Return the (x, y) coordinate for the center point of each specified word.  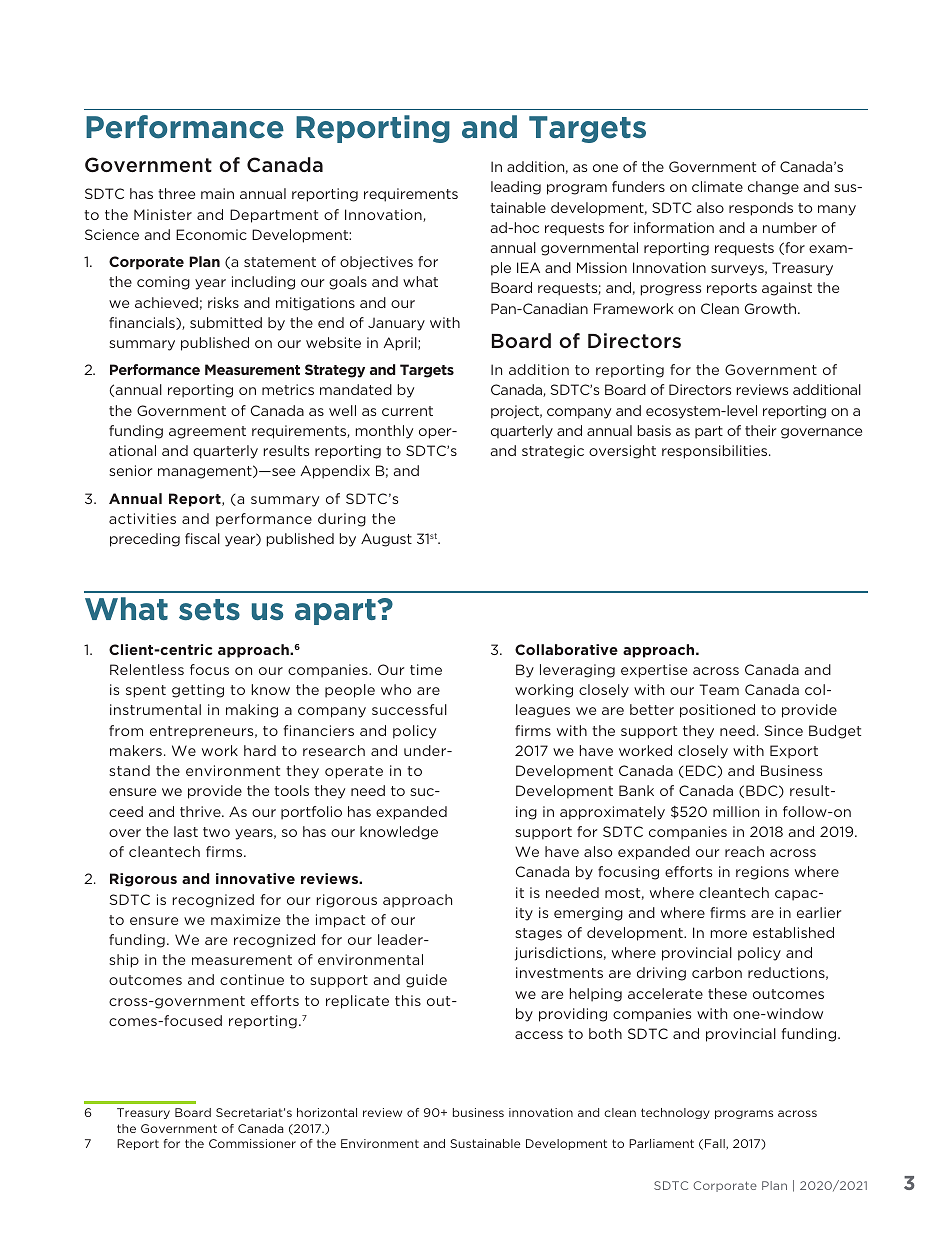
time (426, 669)
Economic (211, 234)
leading (516, 188)
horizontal (327, 1112)
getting (198, 691)
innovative (255, 878)
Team (719, 689)
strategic (553, 452)
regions (762, 873)
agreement (207, 432)
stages (538, 934)
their (760, 430)
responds (761, 209)
